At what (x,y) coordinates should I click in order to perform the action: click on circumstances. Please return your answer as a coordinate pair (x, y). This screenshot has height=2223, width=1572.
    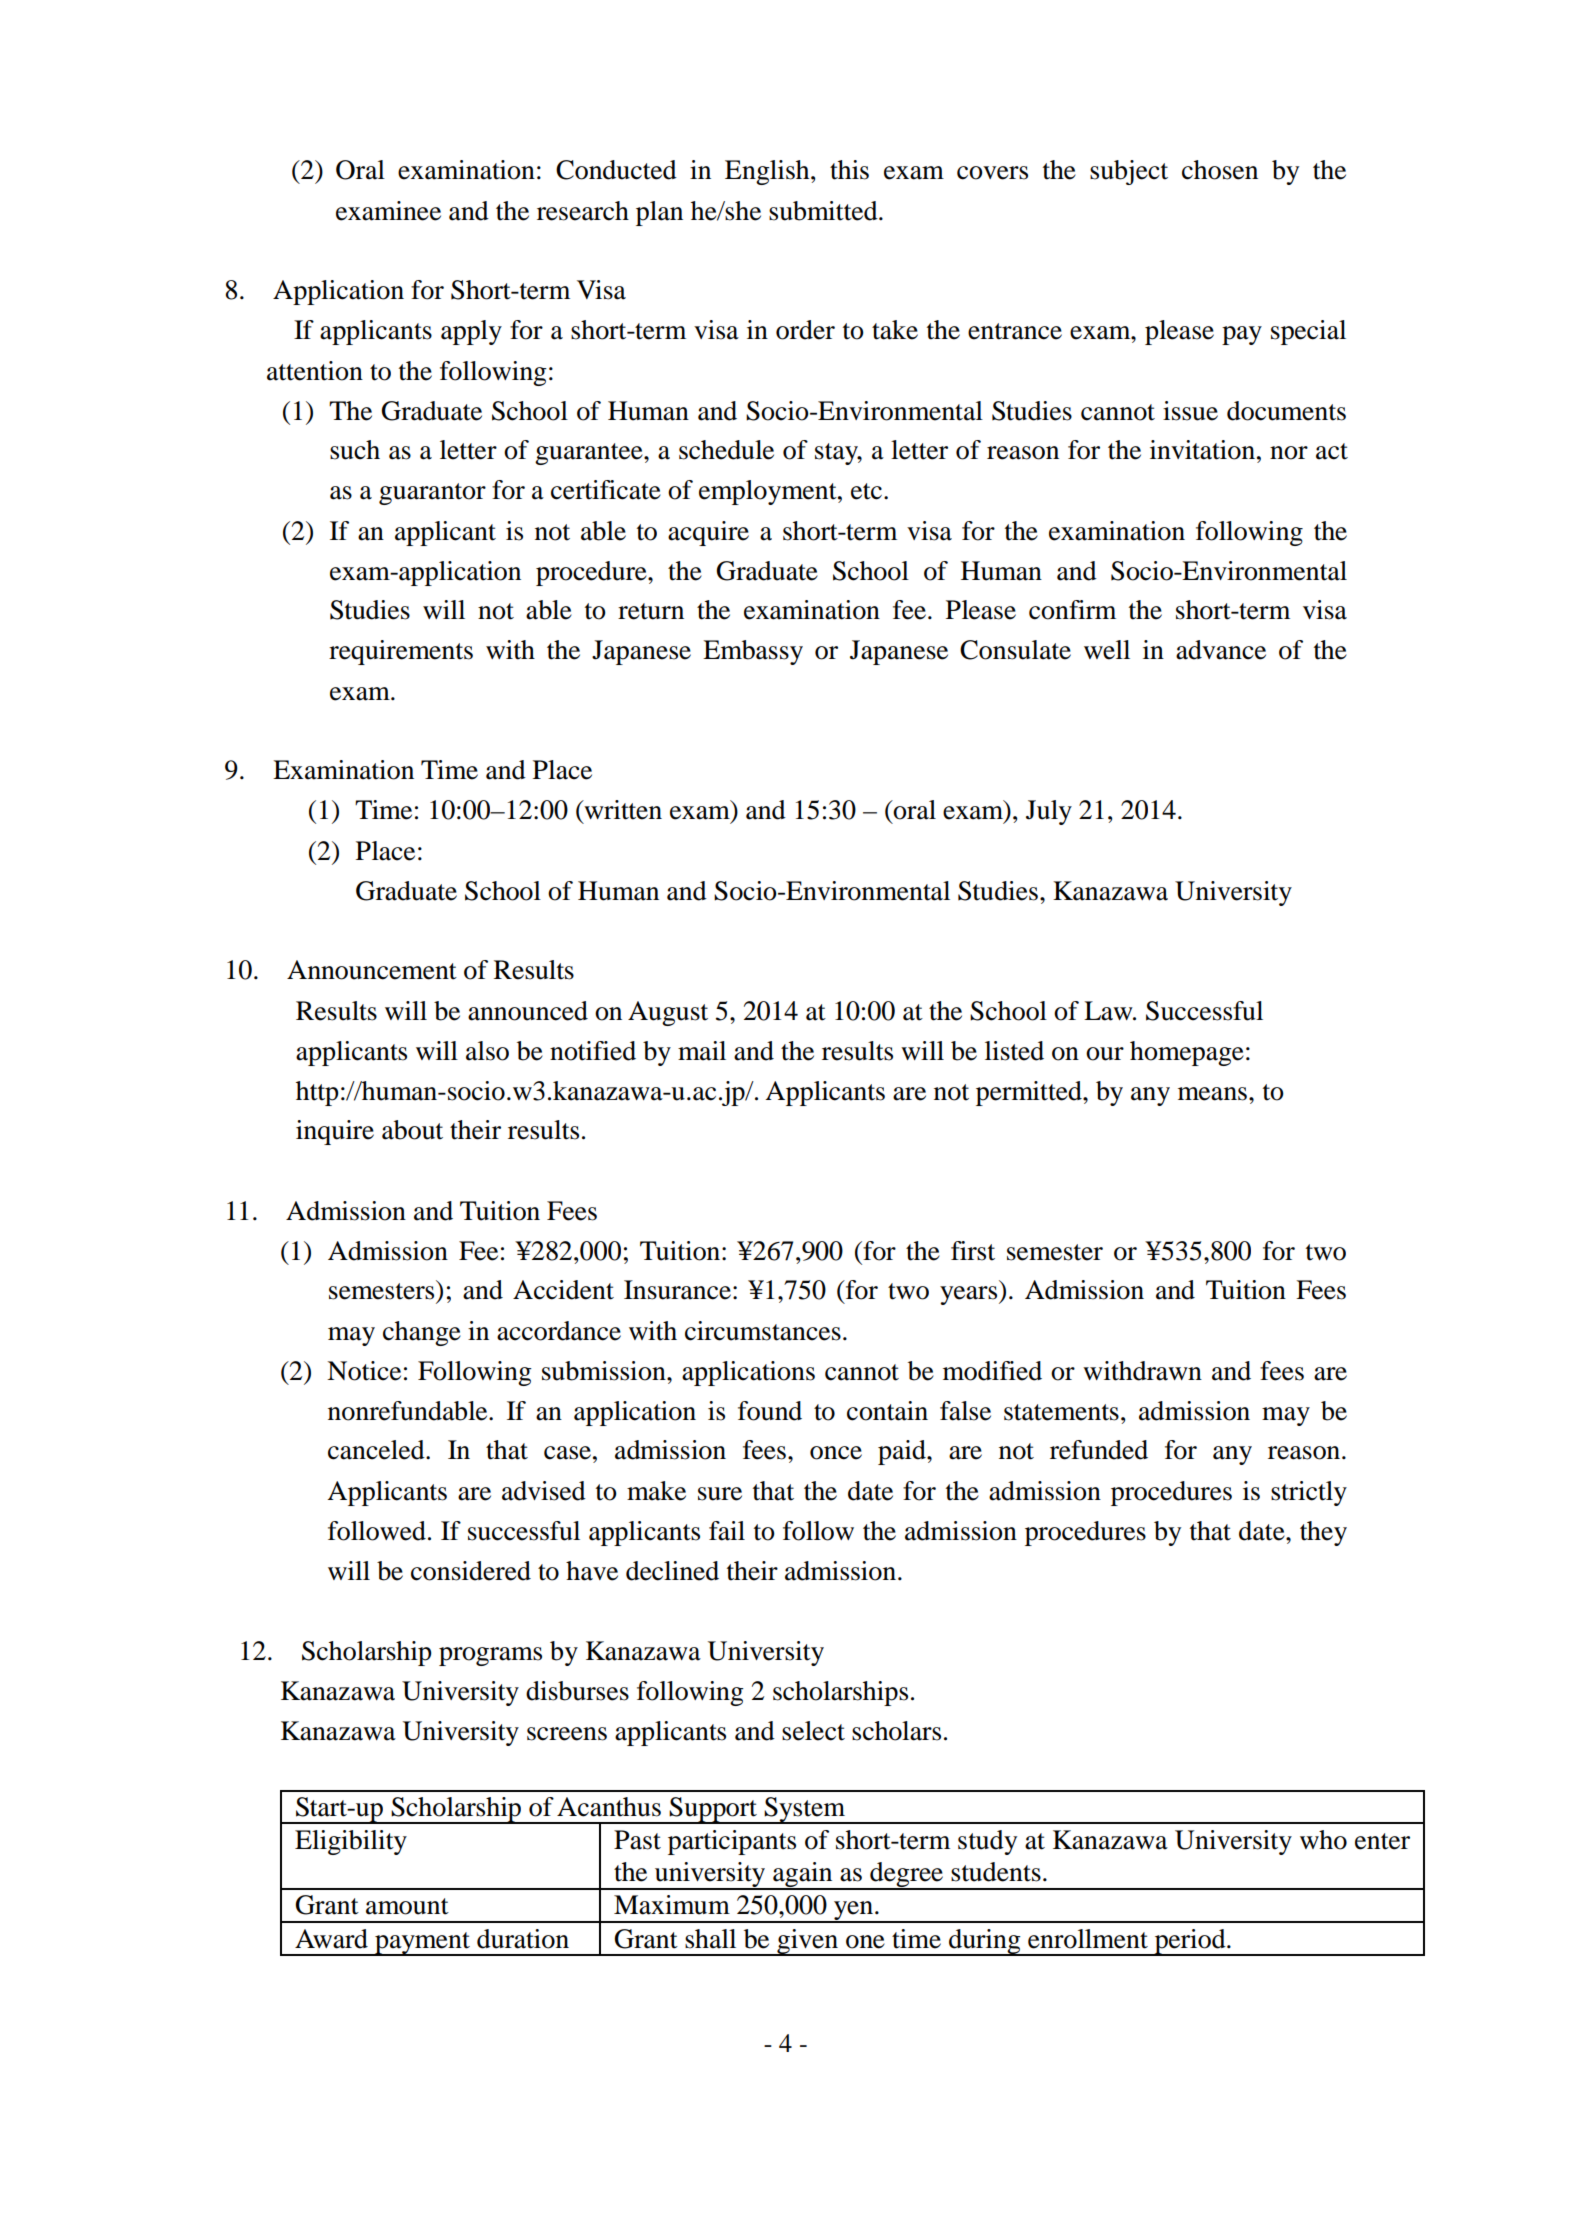
    Looking at the image, I should click on (763, 1331).
